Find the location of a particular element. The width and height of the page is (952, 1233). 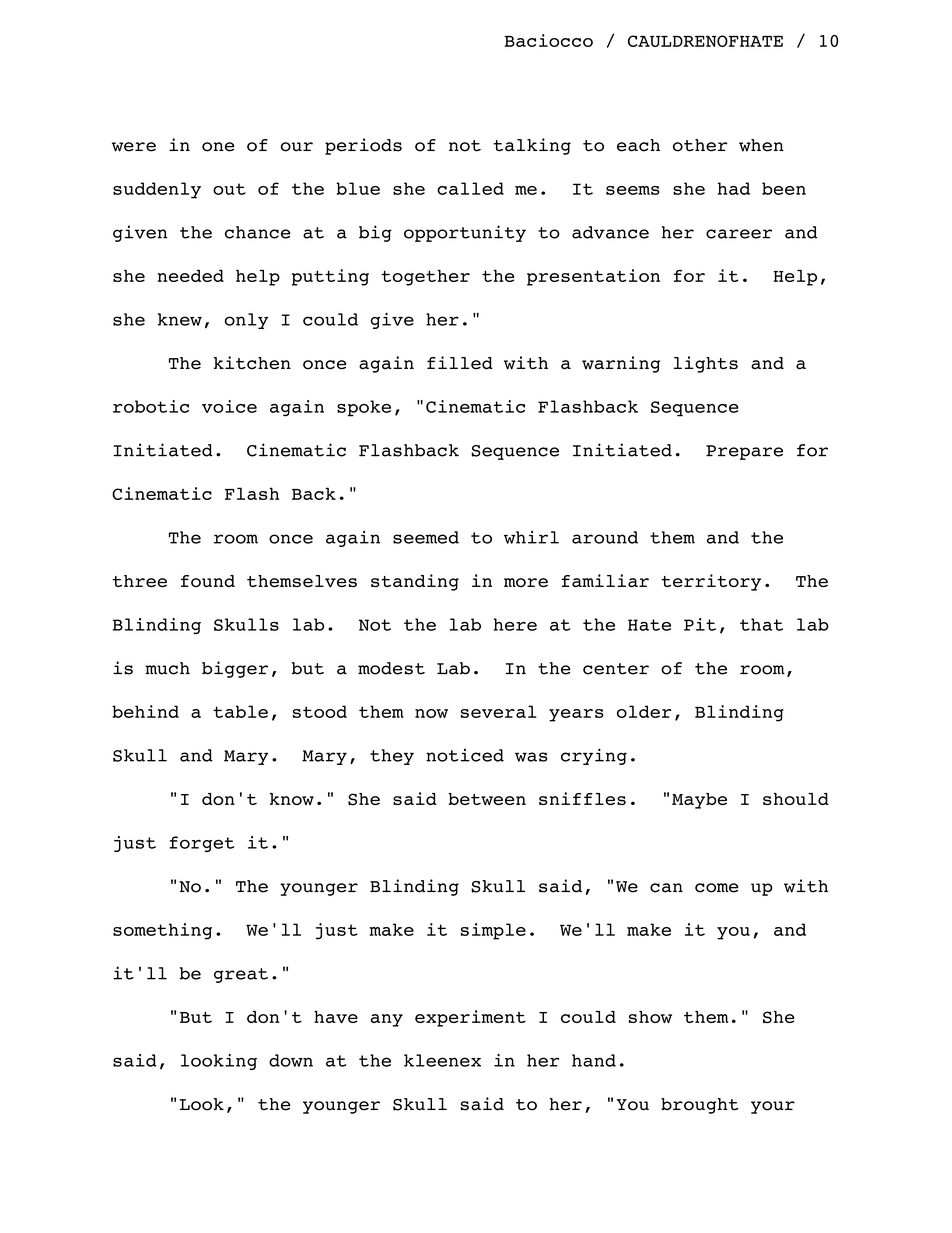

Prepare is located at coordinates (744, 452).
